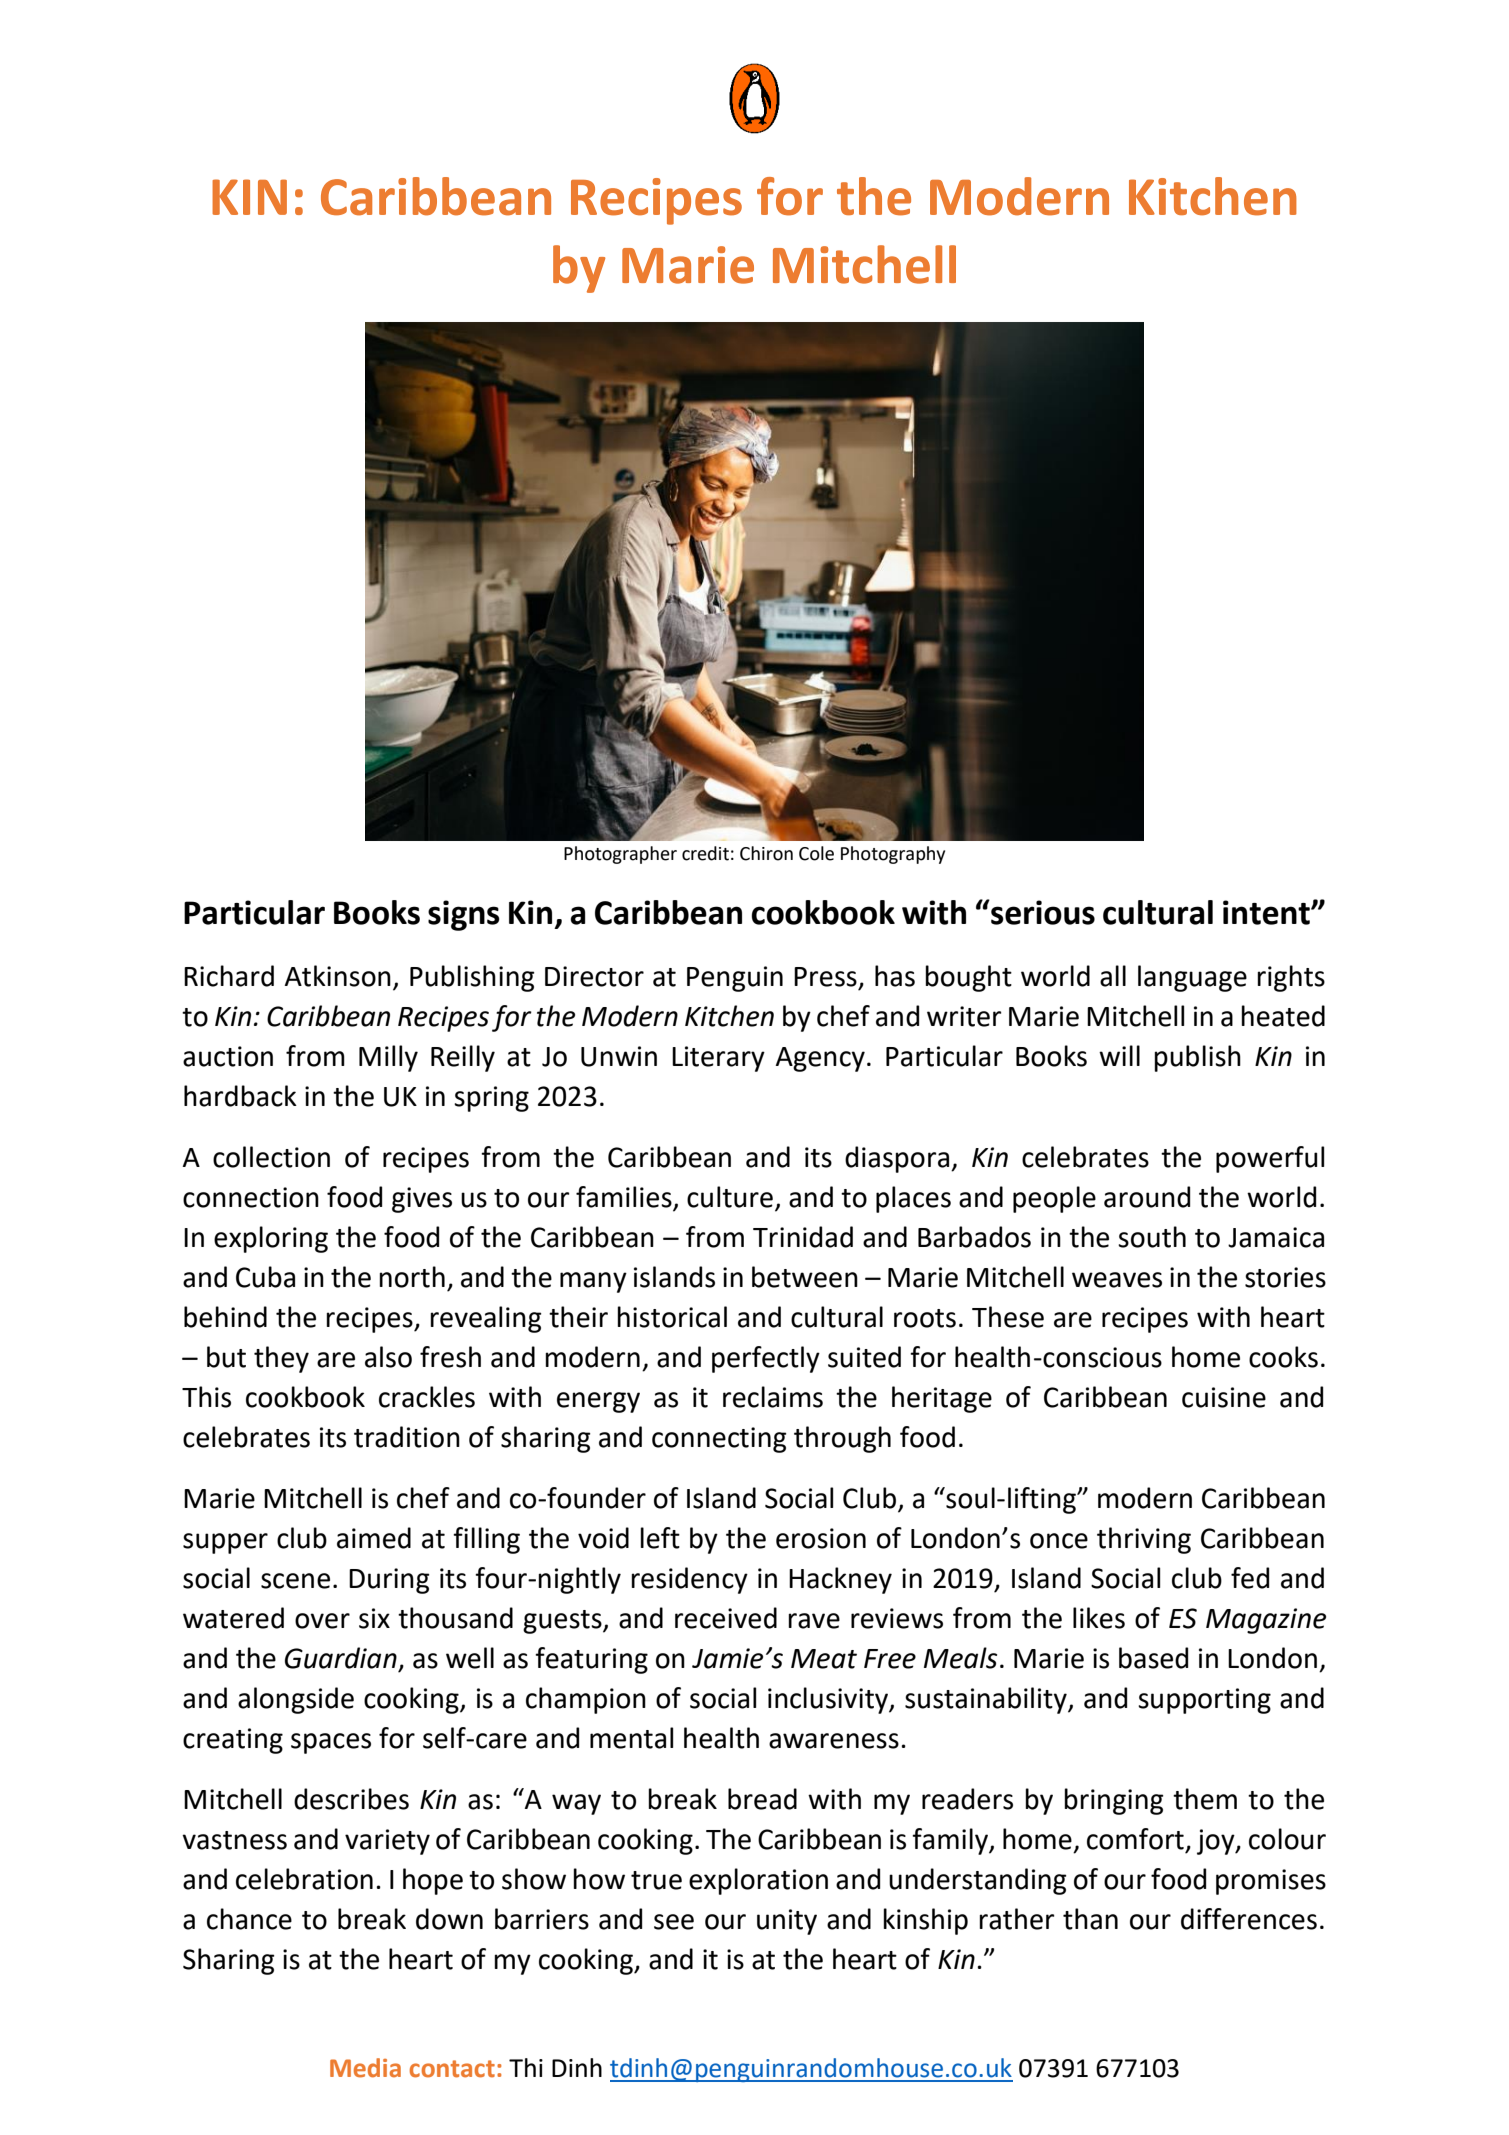 The width and height of the page is (1509, 2135). Describe the element at coordinates (1267, 912) in the page. I see `intent` at that location.
